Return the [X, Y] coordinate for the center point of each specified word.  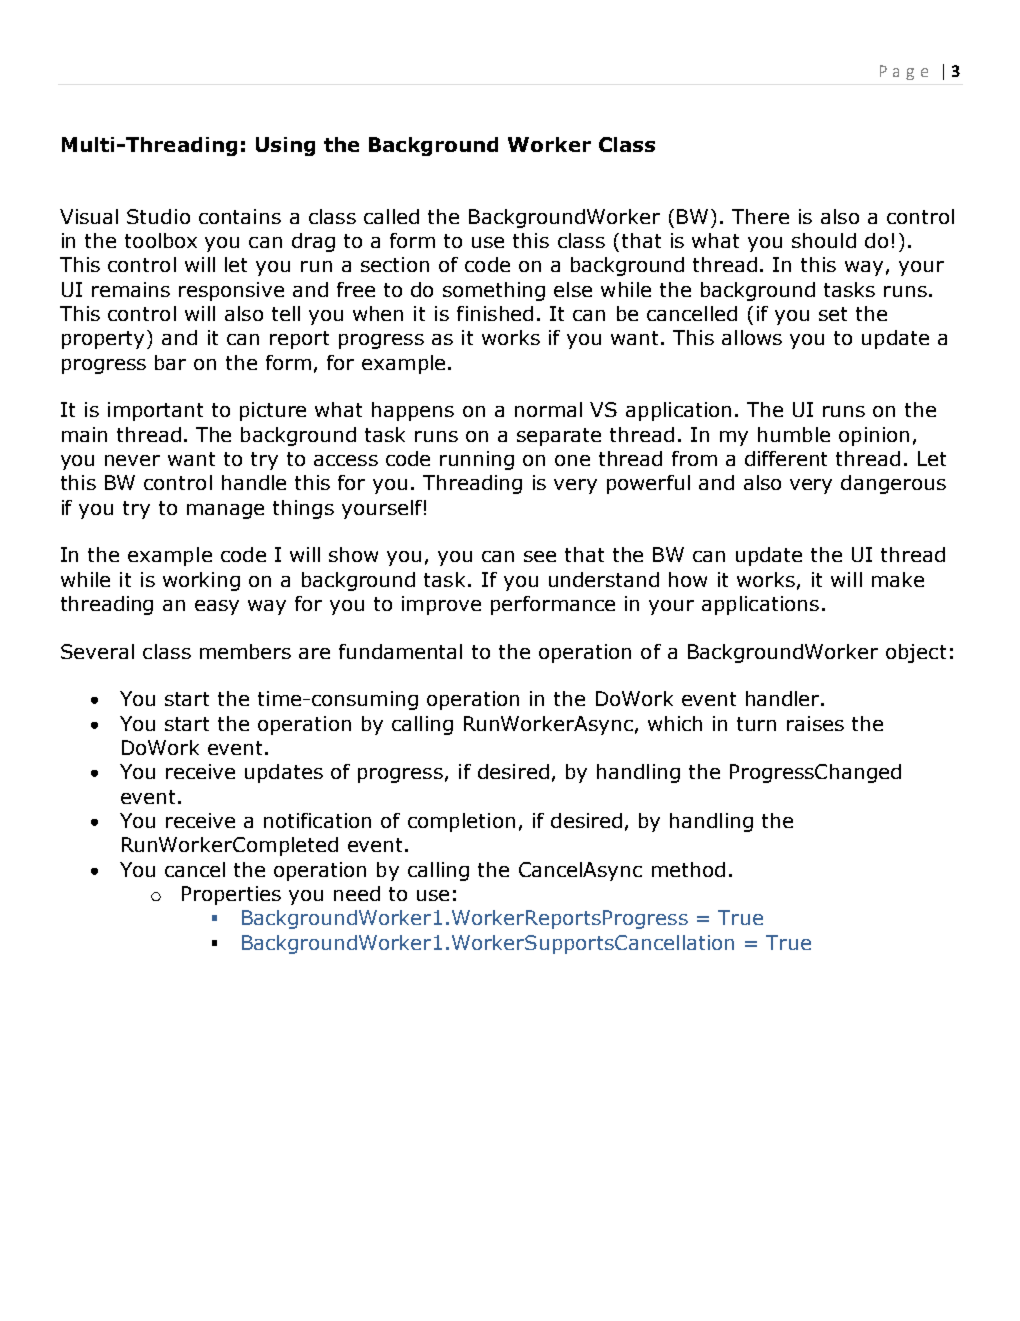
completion [461, 822]
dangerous [893, 484]
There [760, 216]
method [688, 869]
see [540, 556]
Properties [231, 895]
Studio [158, 216]
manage [225, 511]
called [391, 216]
